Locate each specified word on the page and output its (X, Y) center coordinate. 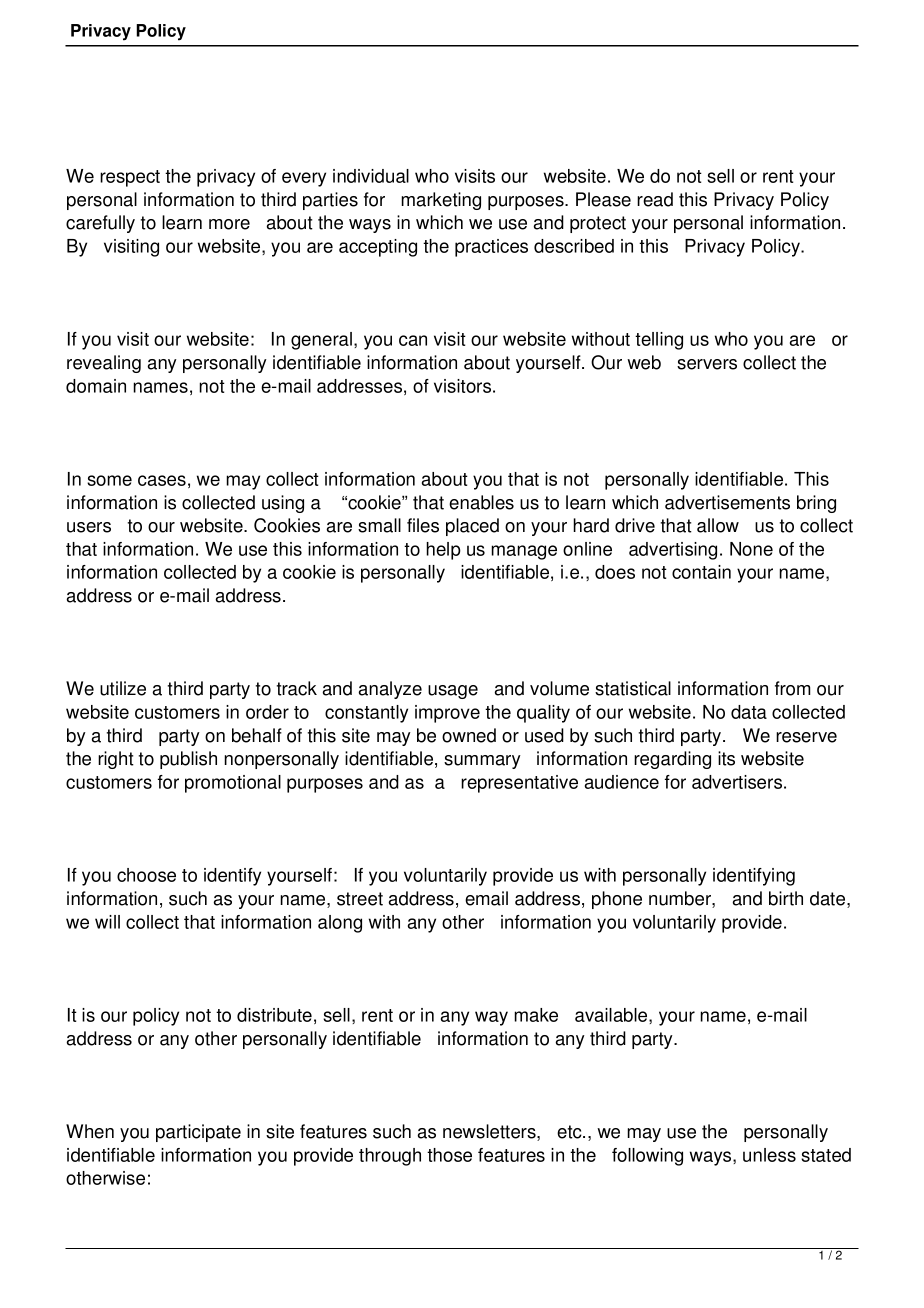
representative (519, 784)
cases (162, 480)
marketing (441, 201)
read (655, 199)
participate (198, 1133)
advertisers (738, 782)
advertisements (727, 502)
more (229, 224)
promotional (233, 784)
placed (472, 527)
